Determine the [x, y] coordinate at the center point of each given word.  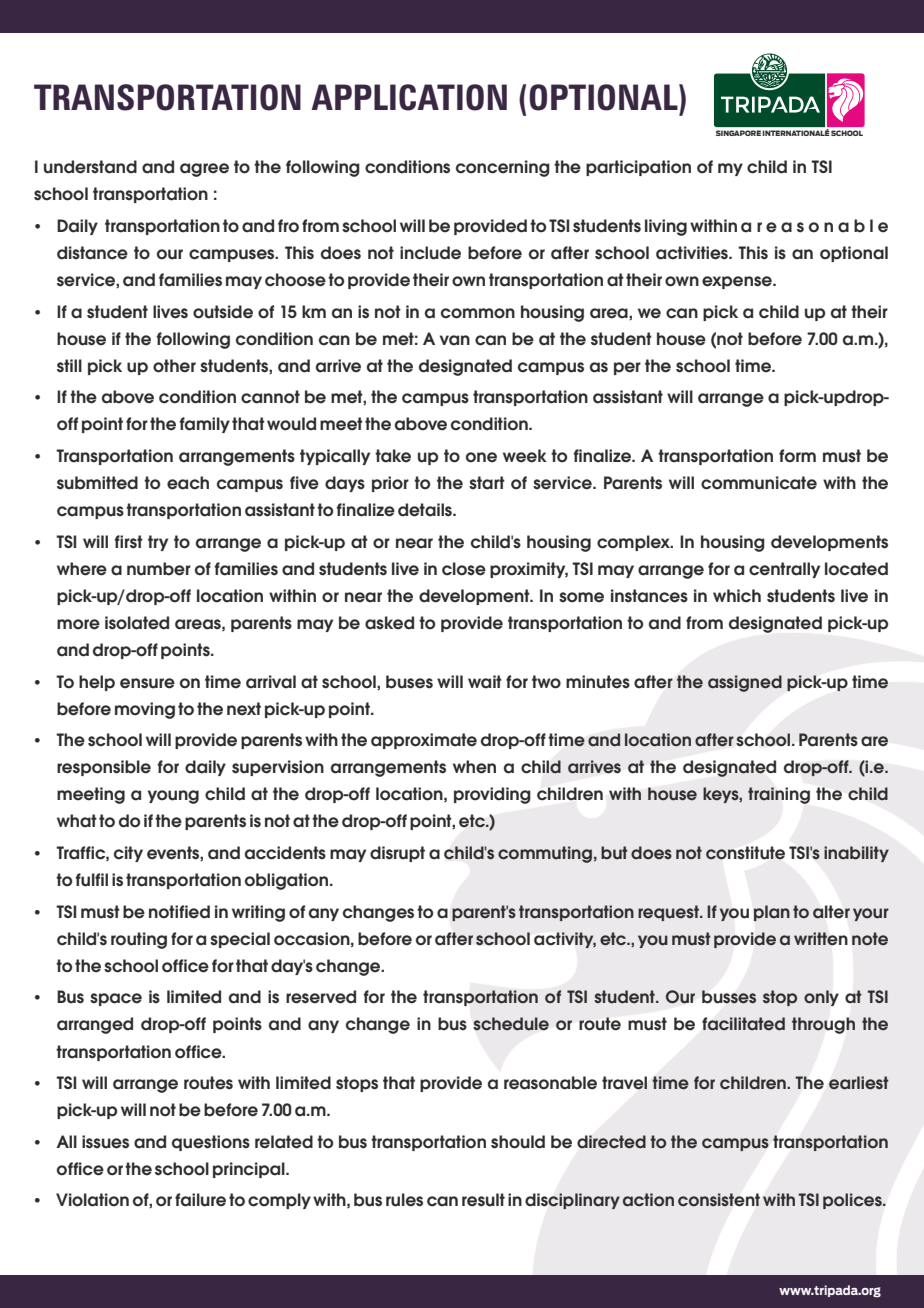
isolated [137, 623]
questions [211, 1143]
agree [204, 170]
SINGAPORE [738, 133]
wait [485, 682]
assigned [745, 683]
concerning [503, 168]
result [483, 1200]
